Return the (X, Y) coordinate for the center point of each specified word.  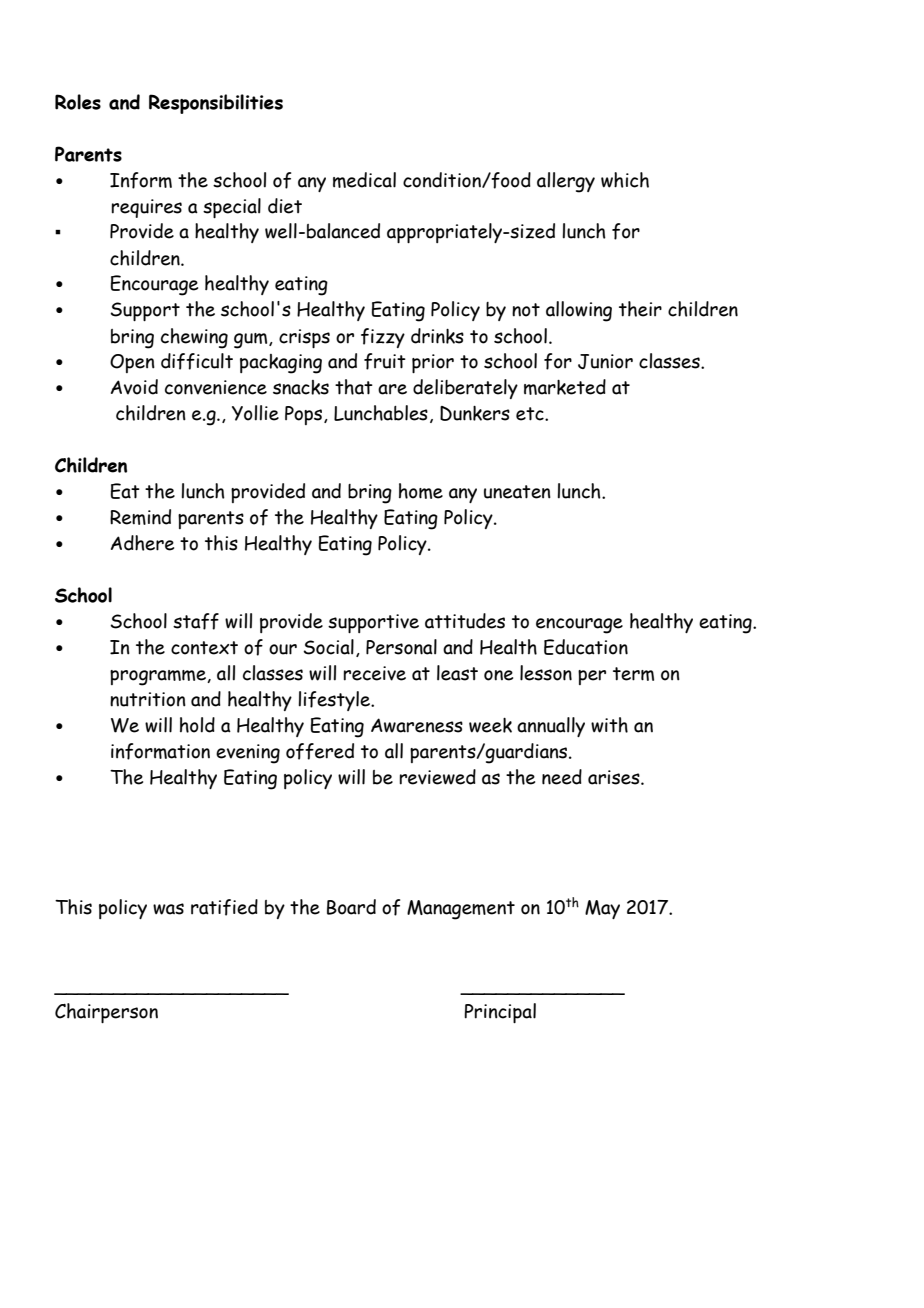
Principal (500, 1013)
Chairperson (106, 1013)
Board (351, 907)
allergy (566, 182)
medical (364, 180)
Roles (78, 102)
